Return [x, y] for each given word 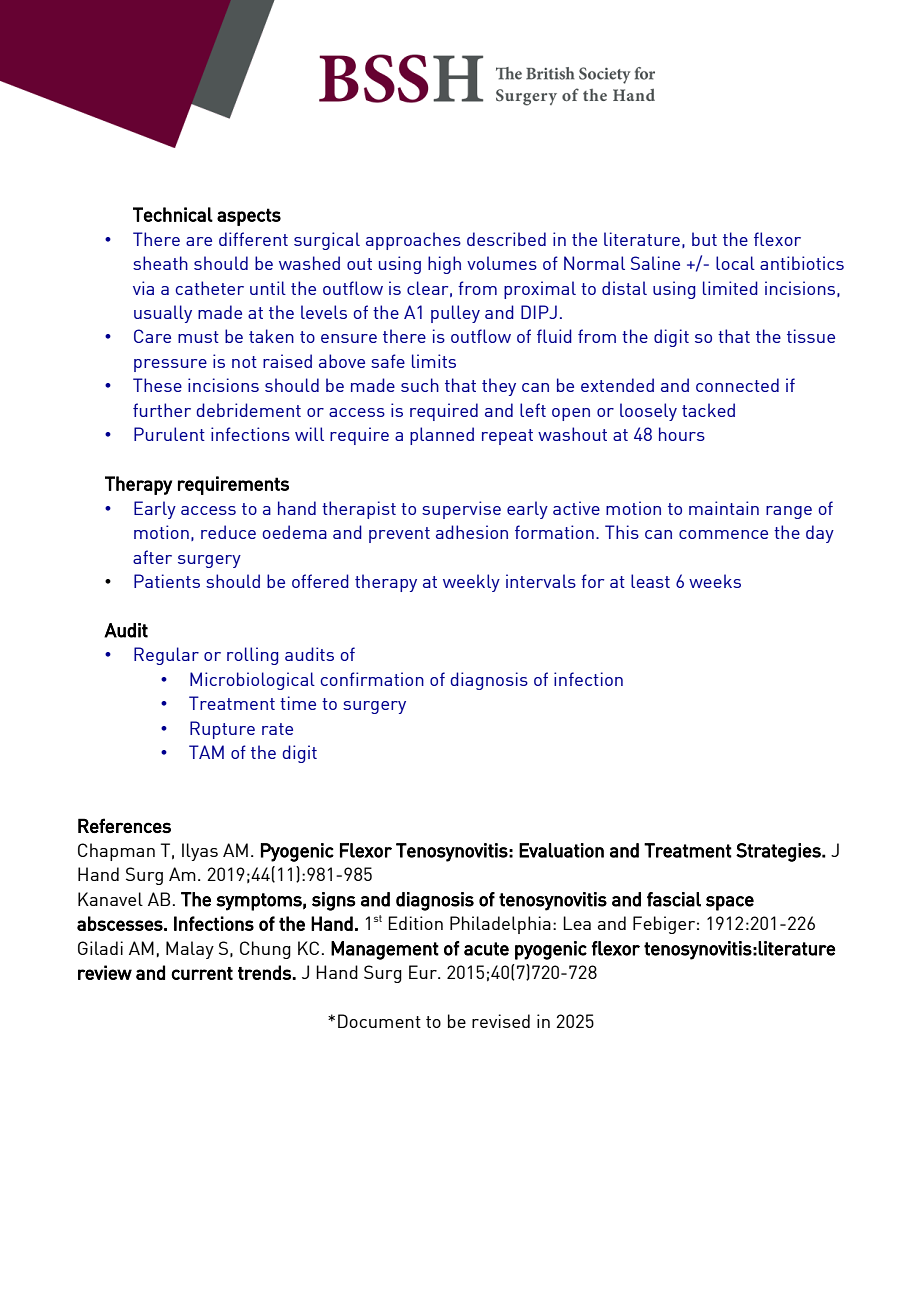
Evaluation [561, 850]
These [157, 385]
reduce [228, 532]
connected [737, 385]
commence [723, 534]
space [730, 903]
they [499, 387]
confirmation [372, 679]
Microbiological [252, 681]
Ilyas [200, 852]
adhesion [472, 532]
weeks [715, 581]
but [704, 239]
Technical [173, 214]
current [202, 973]
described [506, 239]
